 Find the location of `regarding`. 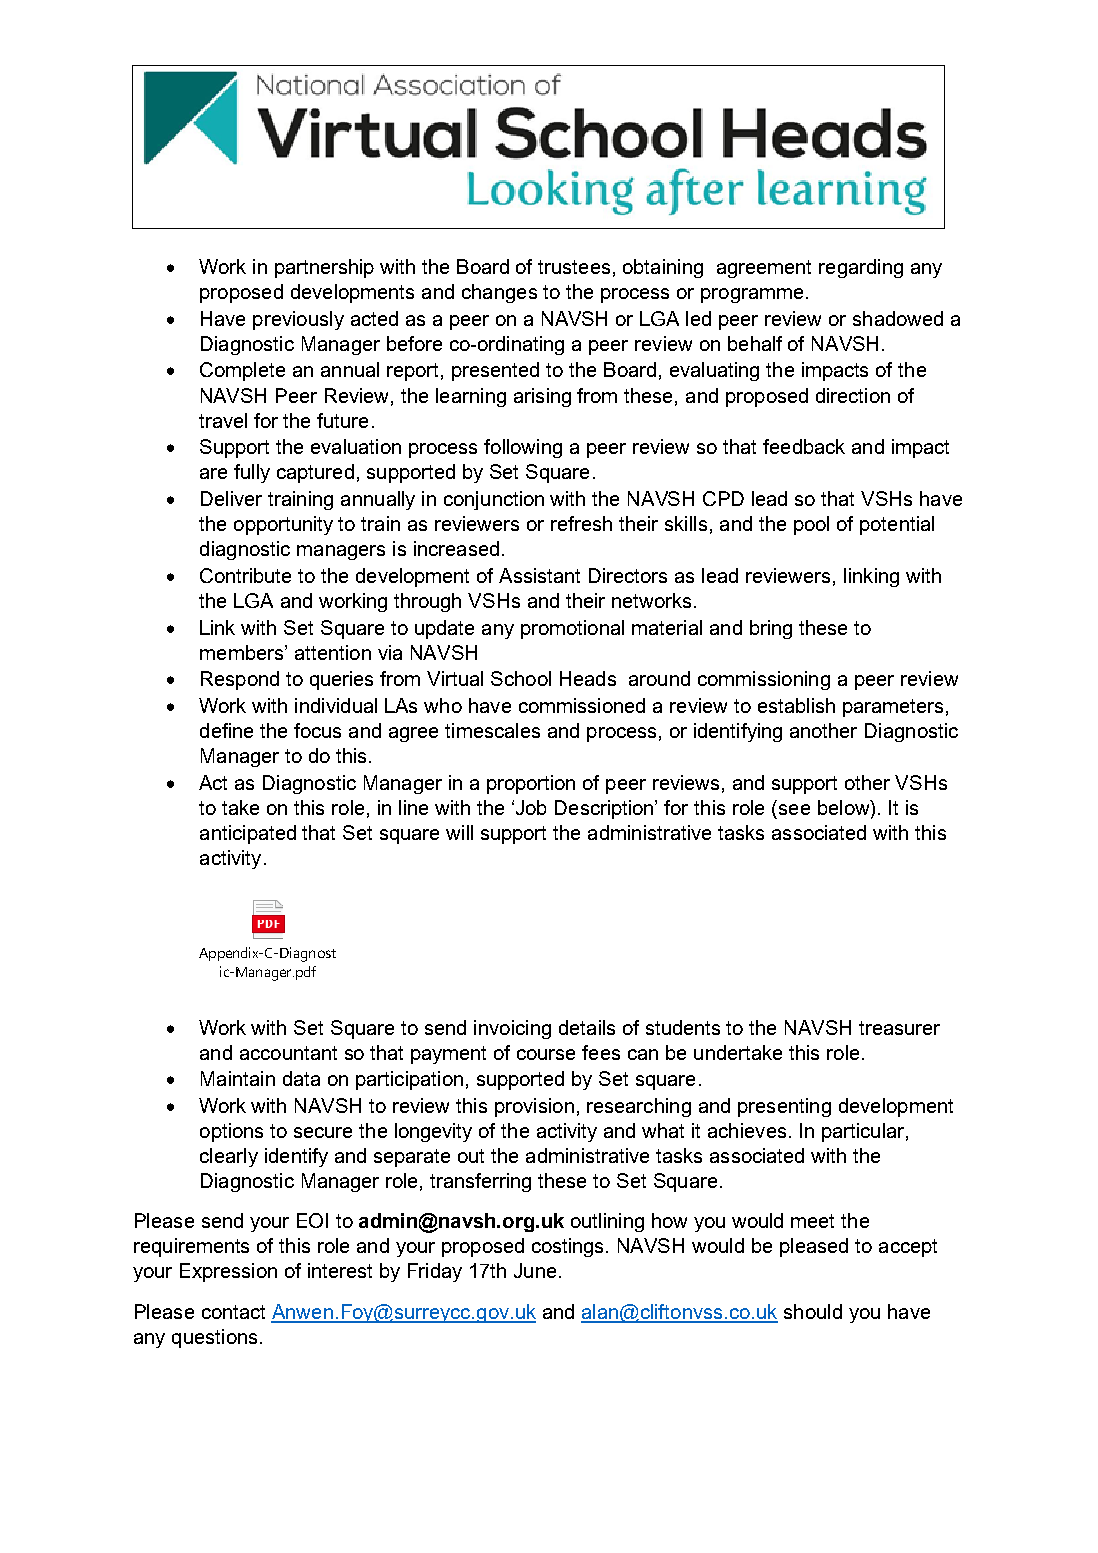

regarding is located at coordinates (861, 268).
